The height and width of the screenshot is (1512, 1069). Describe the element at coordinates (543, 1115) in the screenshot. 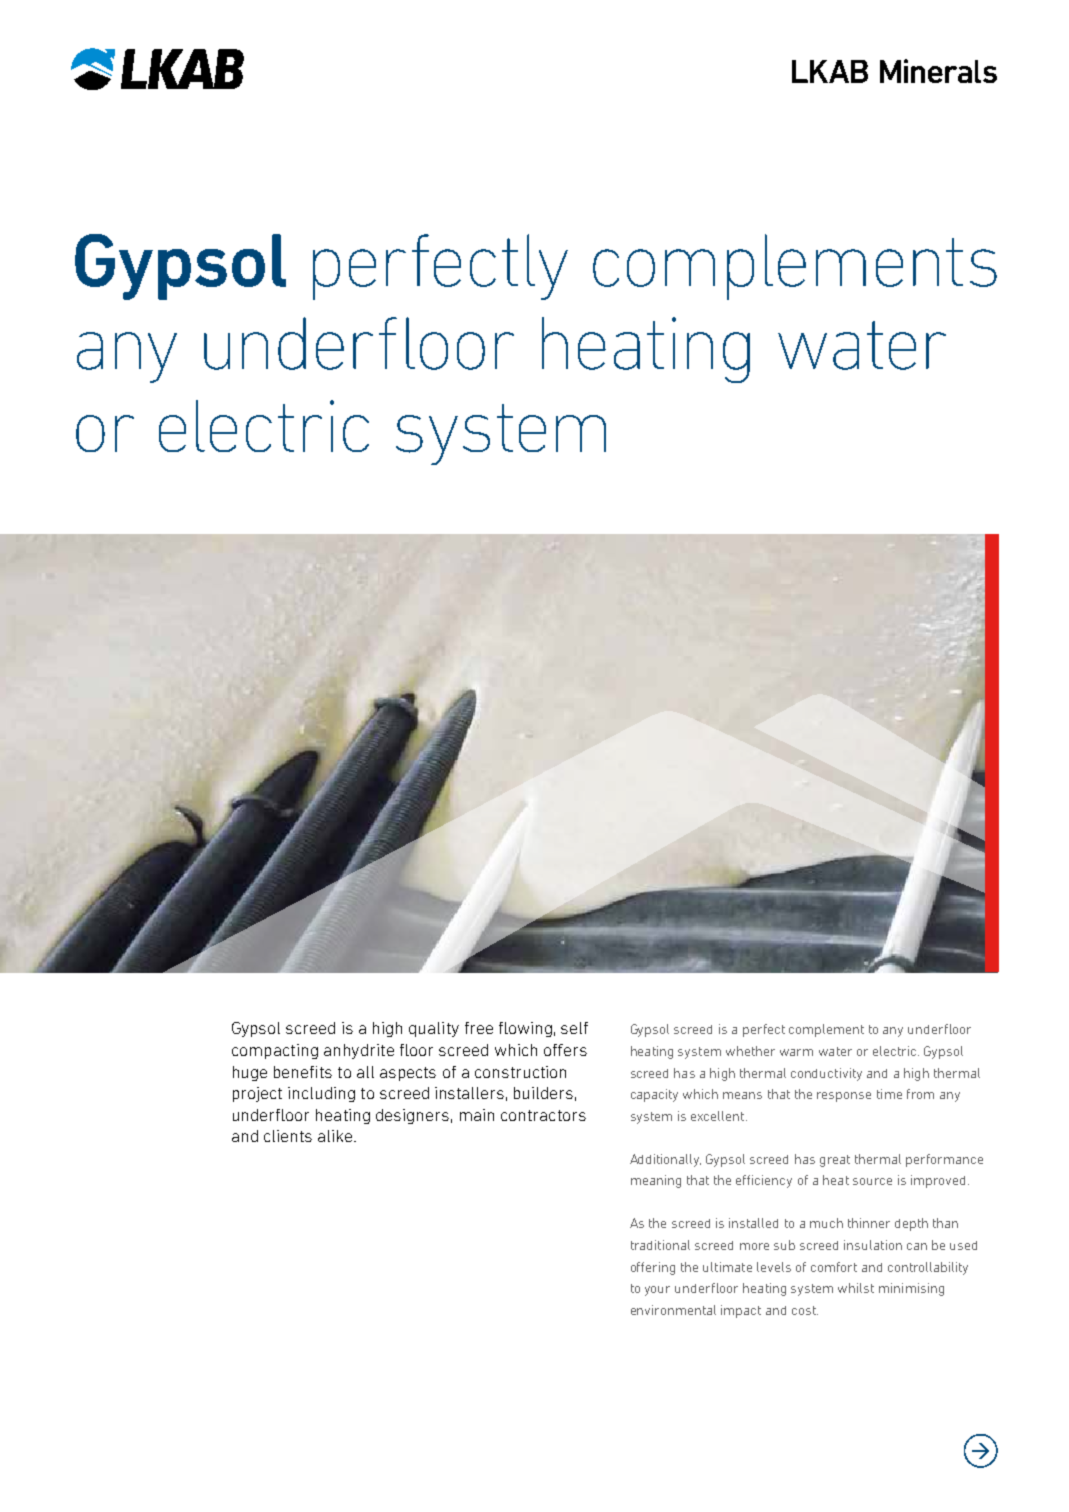

I see `contractors` at that location.
